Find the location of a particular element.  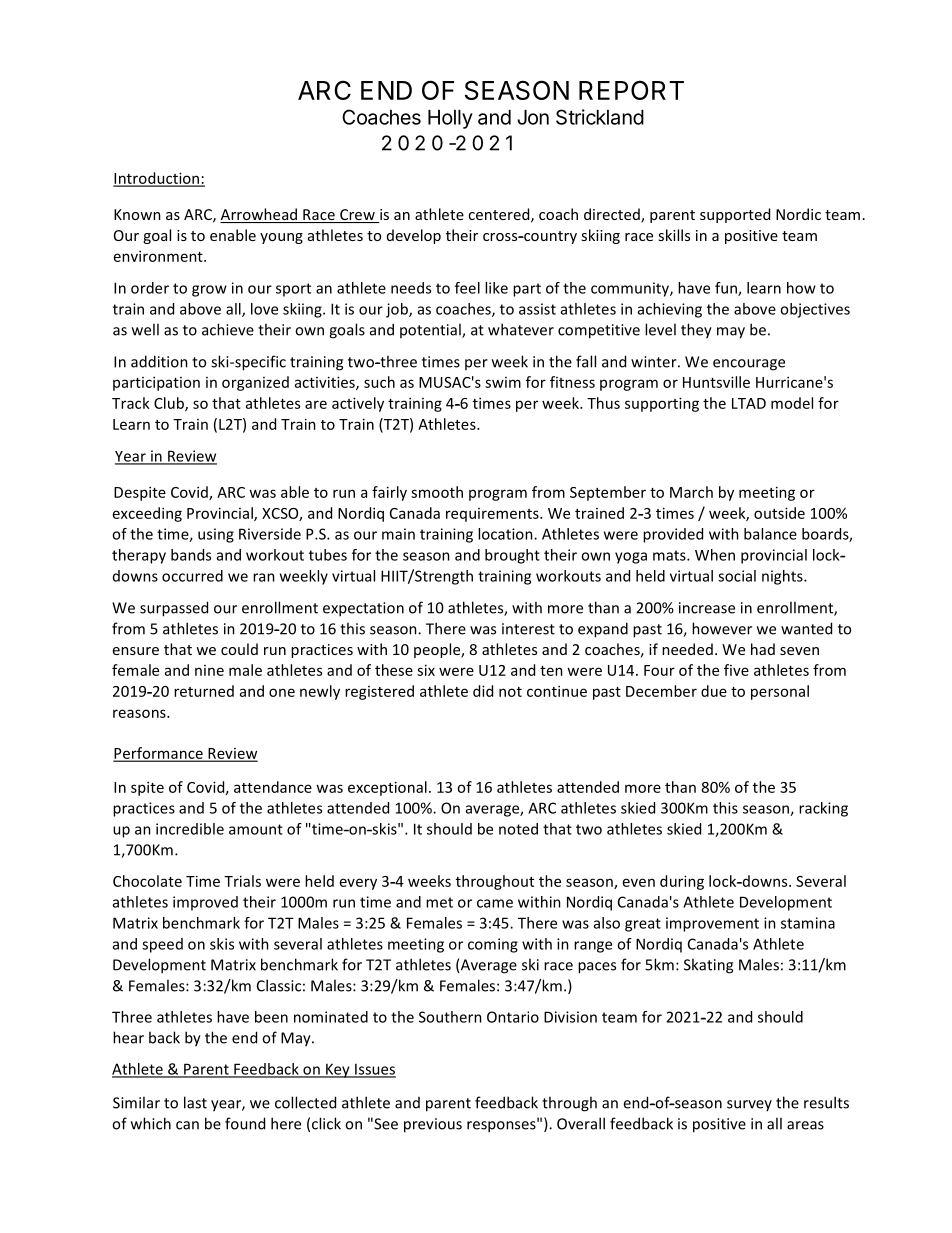

previous is located at coordinates (433, 1125).
